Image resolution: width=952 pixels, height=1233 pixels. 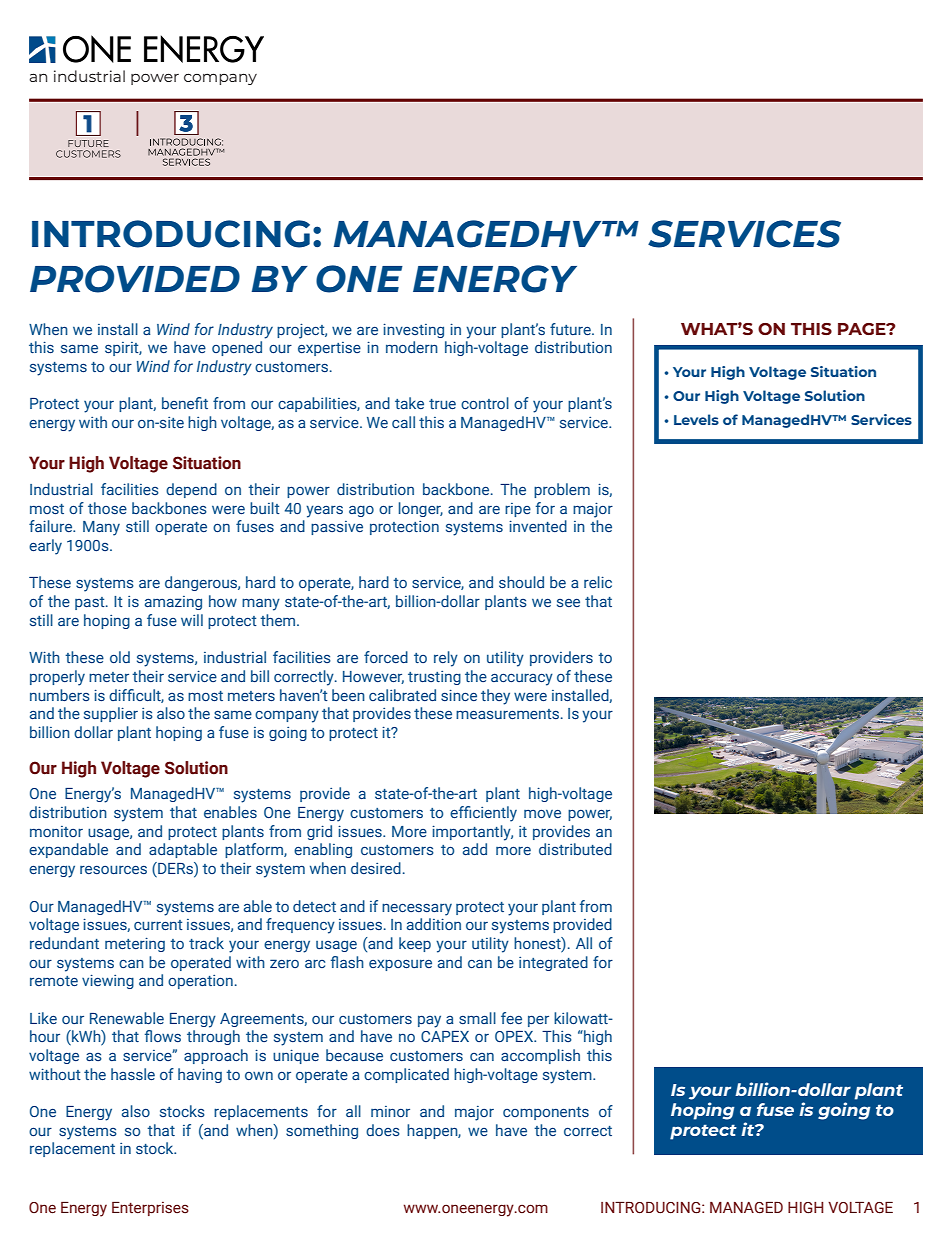 What do you see at coordinates (542, 813) in the screenshot?
I see `move` at bounding box center [542, 813].
